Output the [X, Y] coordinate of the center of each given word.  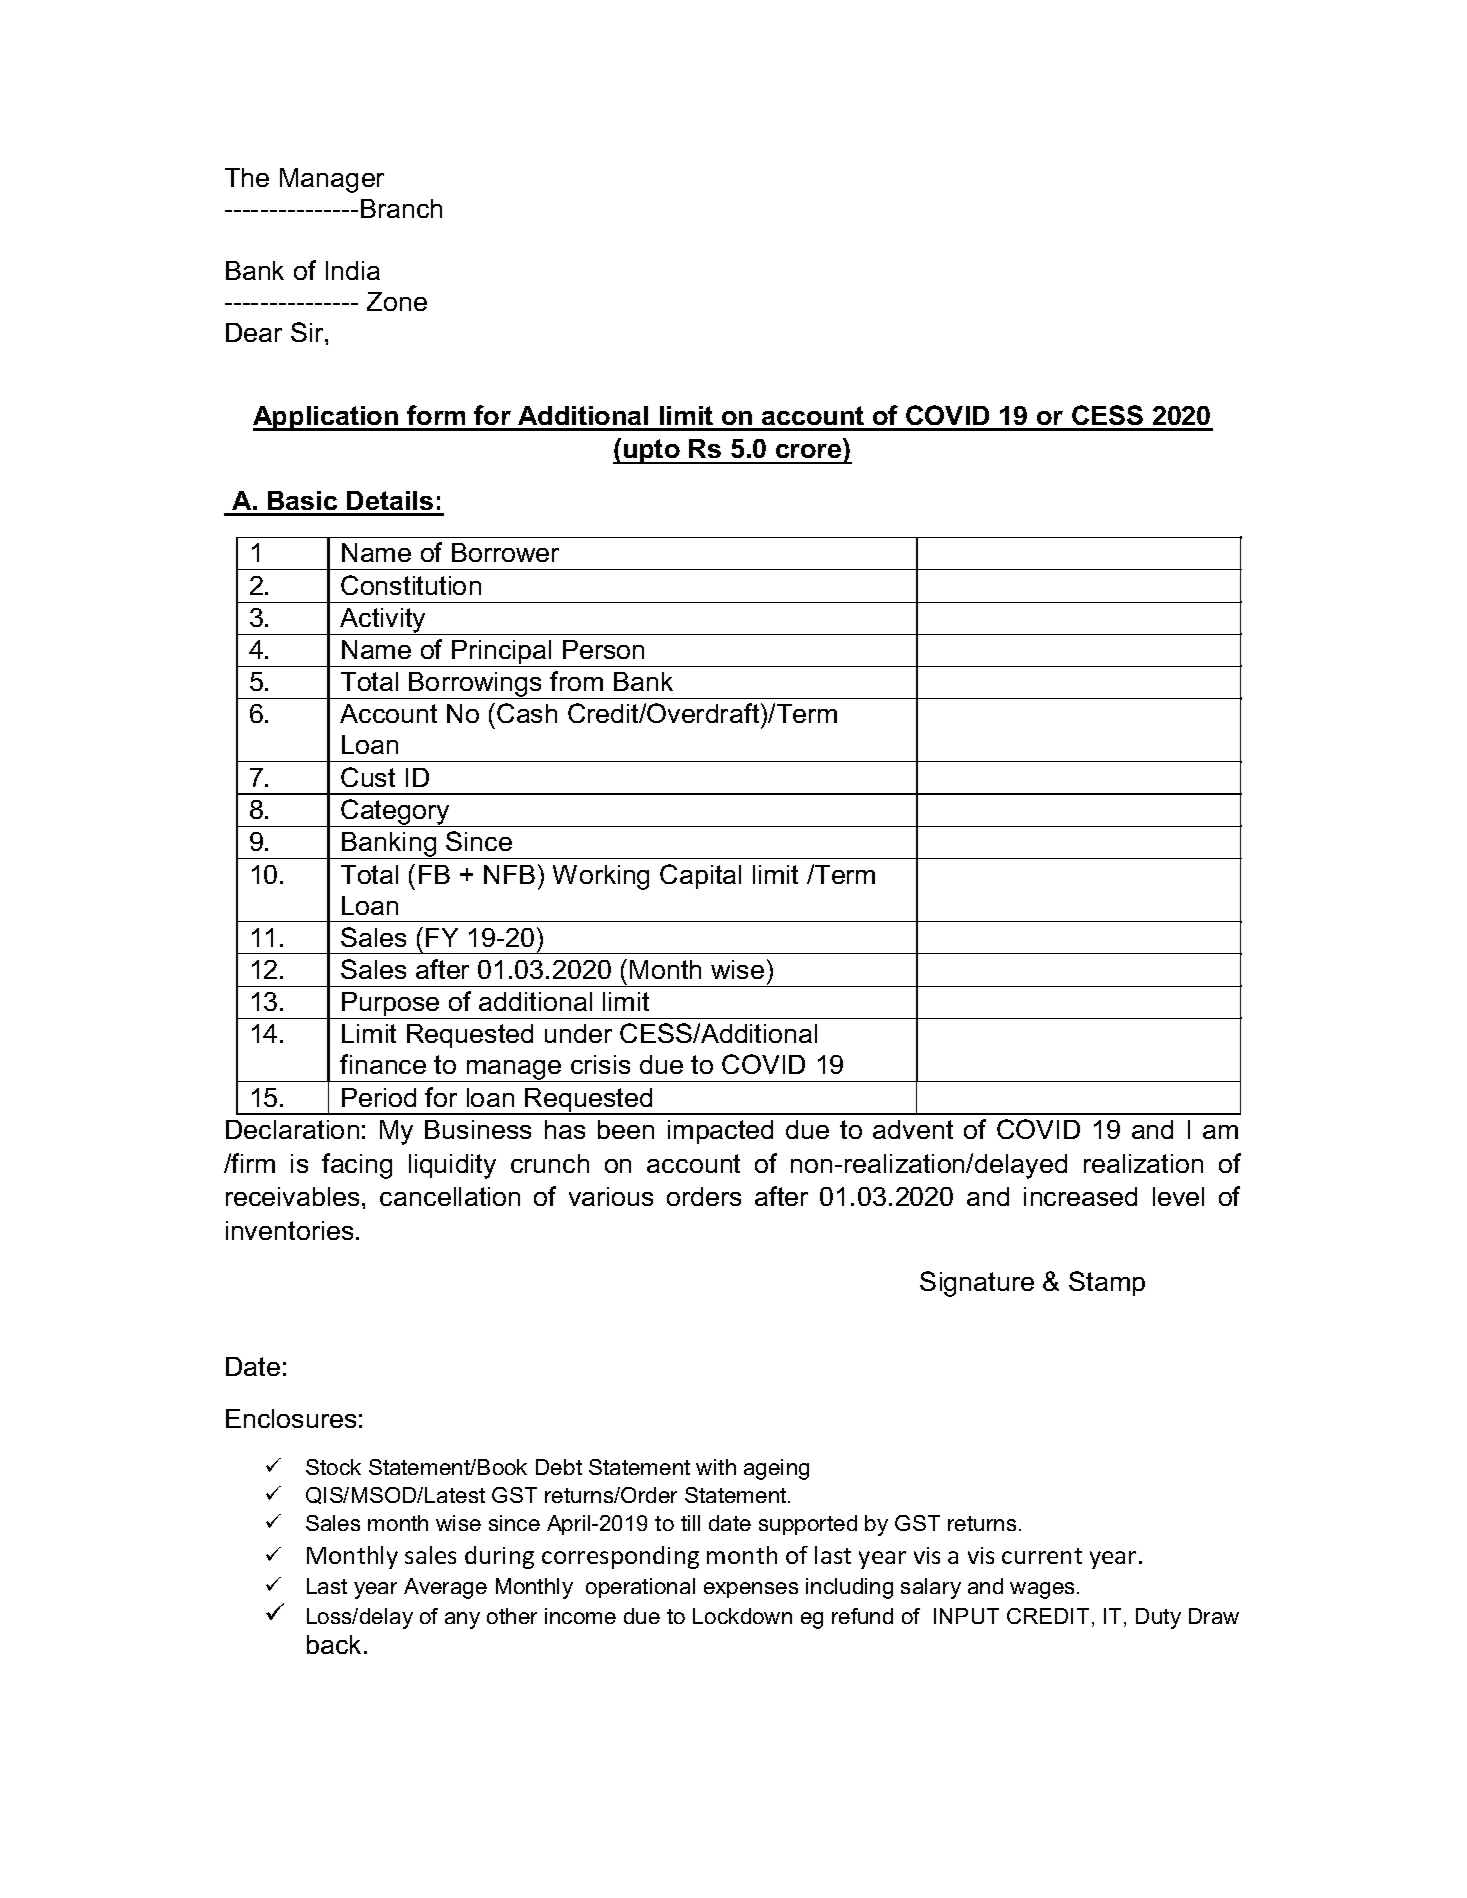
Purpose [391, 1005]
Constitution [411, 585]
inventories [289, 1230]
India [353, 270]
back [336, 1644]
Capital [700, 876]
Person [603, 649]
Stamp [1107, 1283]
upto [652, 451]
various [611, 1196]
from [576, 681]
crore [808, 451]
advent [913, 1129]
